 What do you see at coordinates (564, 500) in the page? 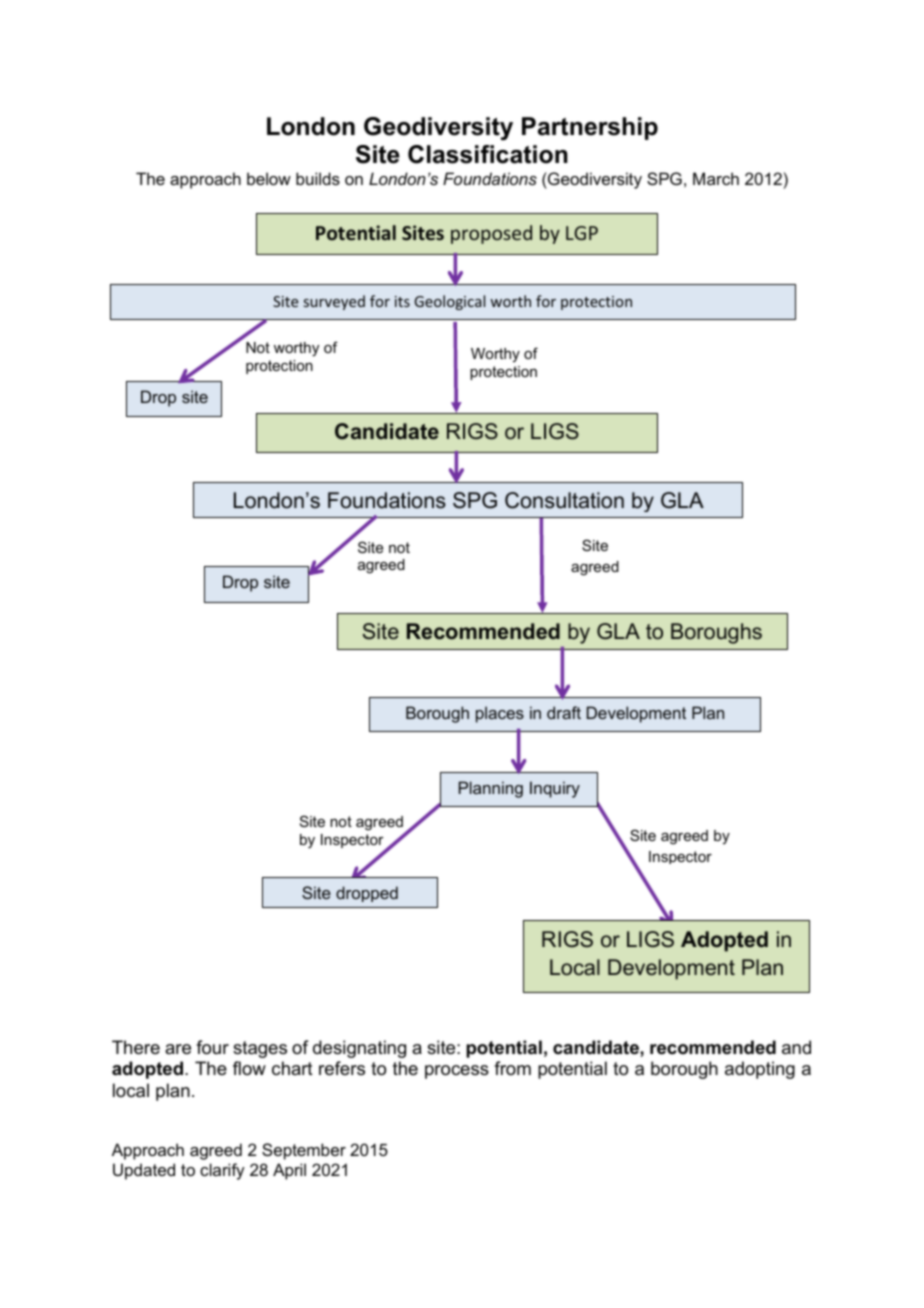
I see `Consultation` at bounding box center [564, 500].
